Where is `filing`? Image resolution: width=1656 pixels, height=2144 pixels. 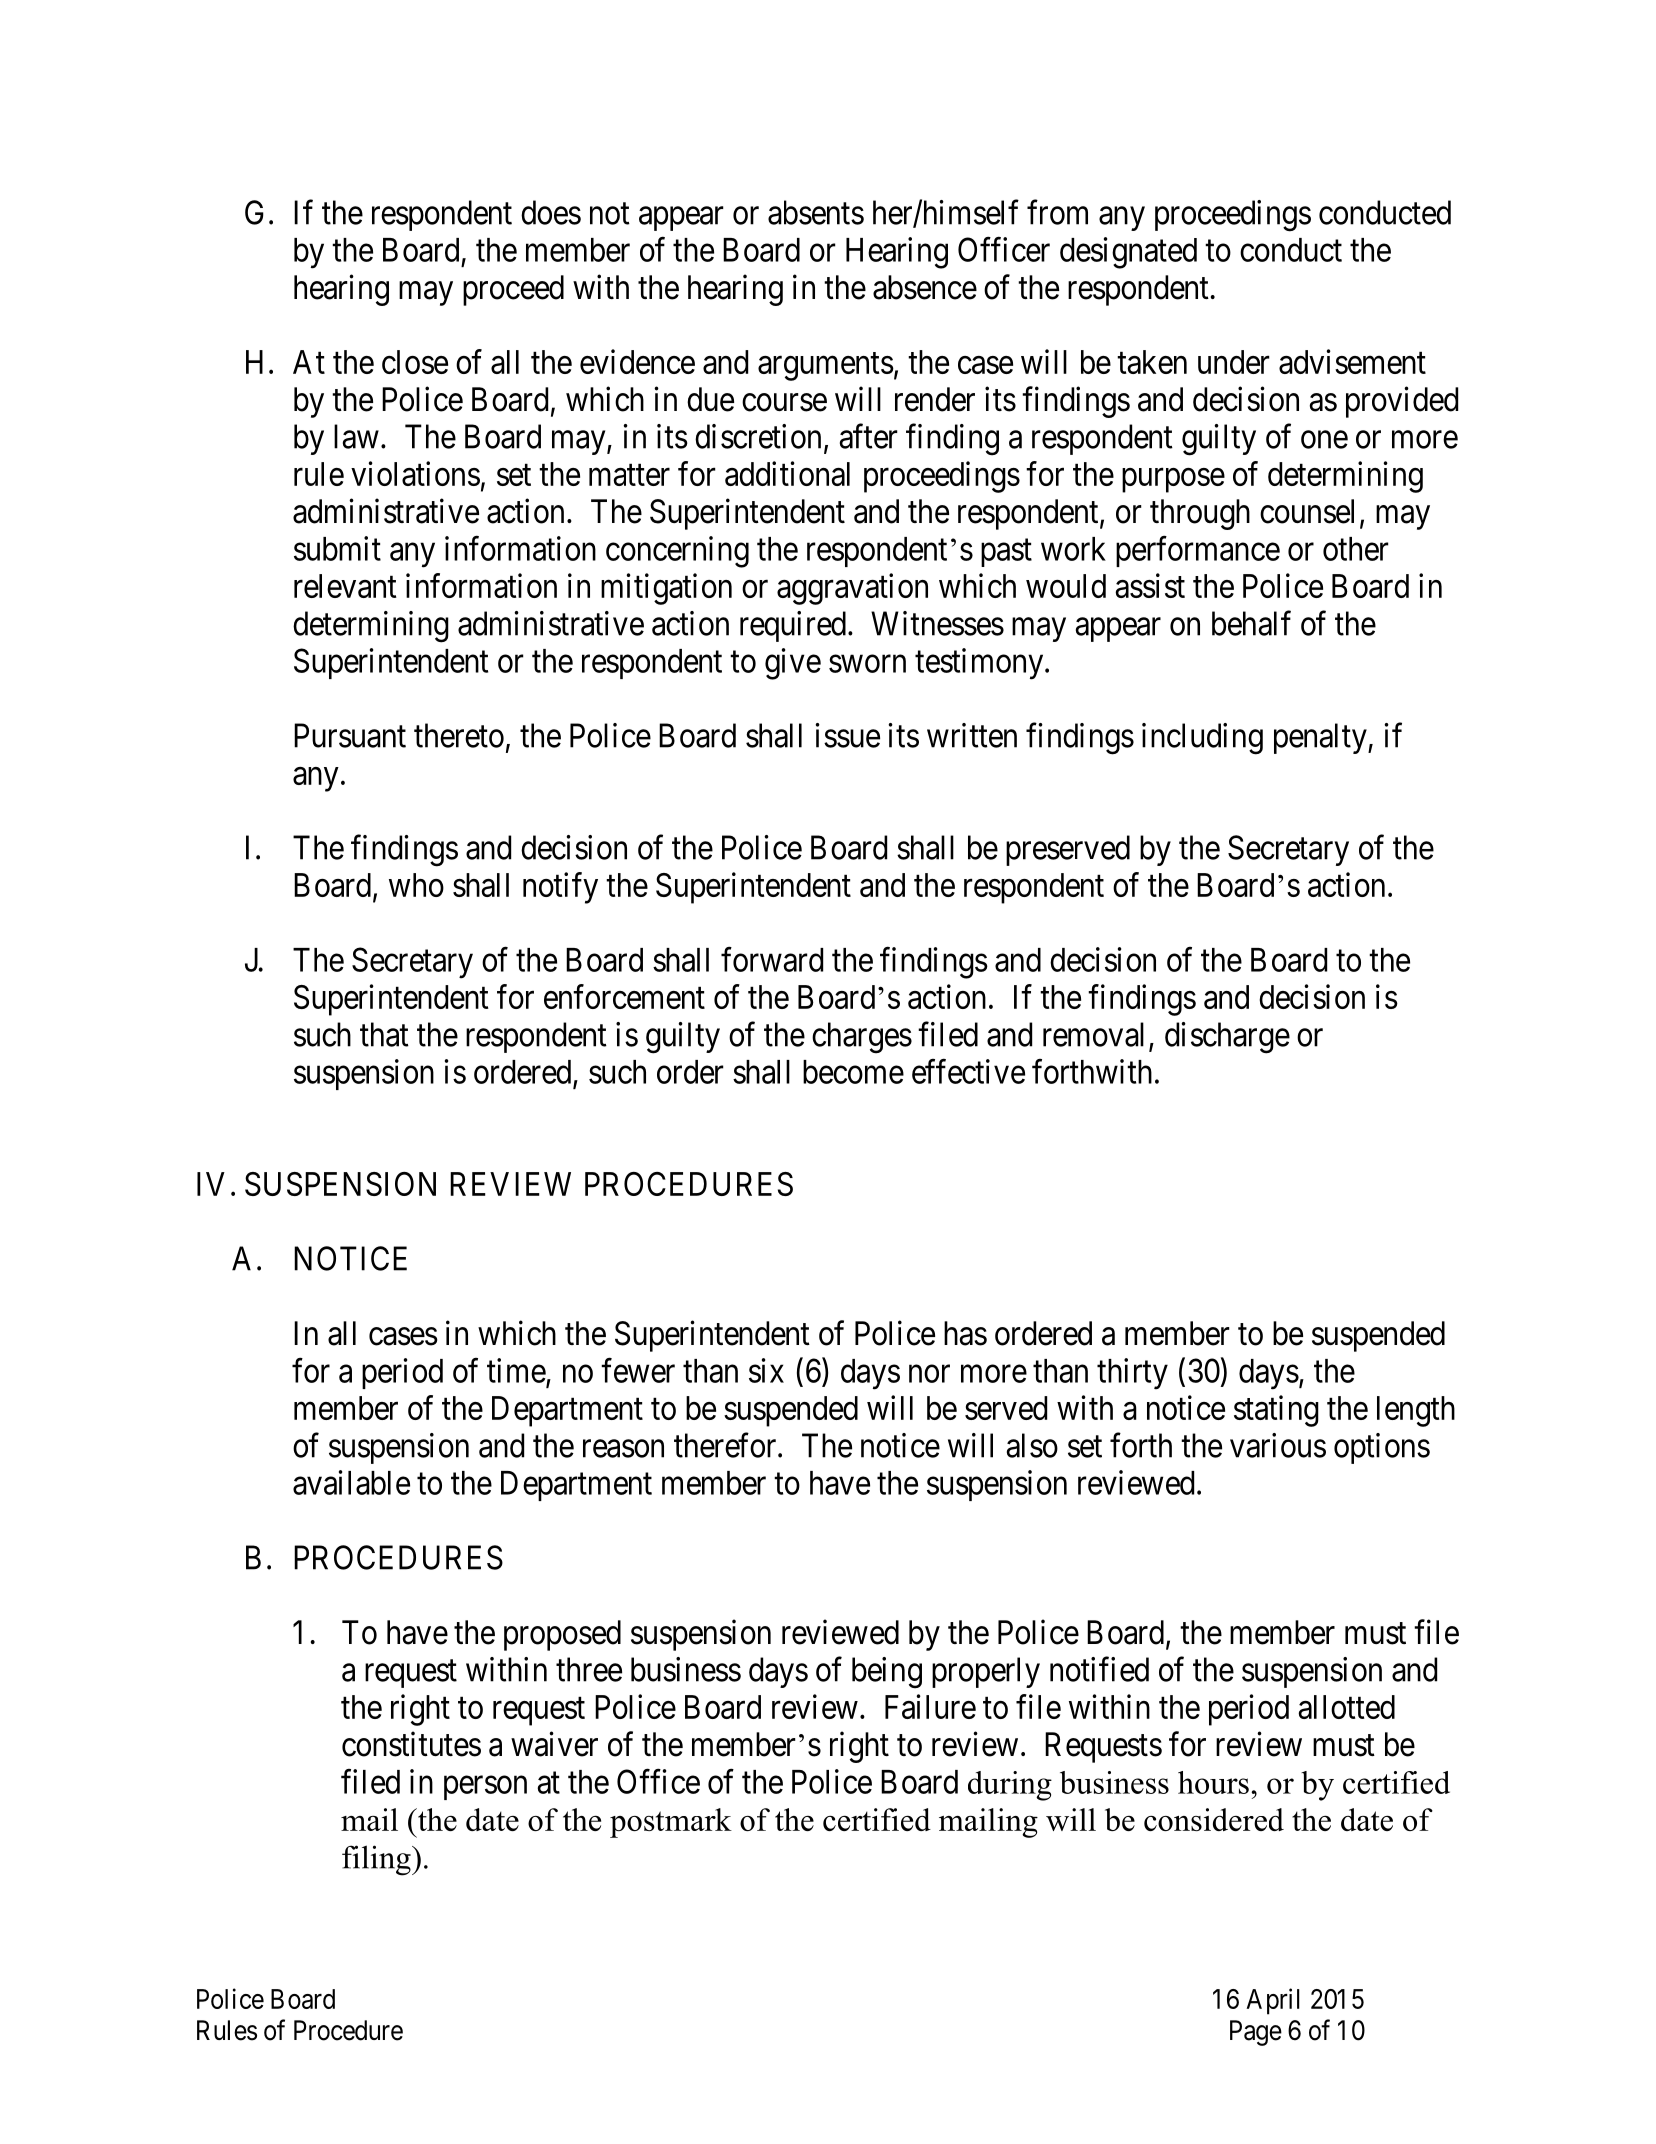 filing is located at coordinates (377, 1860).
